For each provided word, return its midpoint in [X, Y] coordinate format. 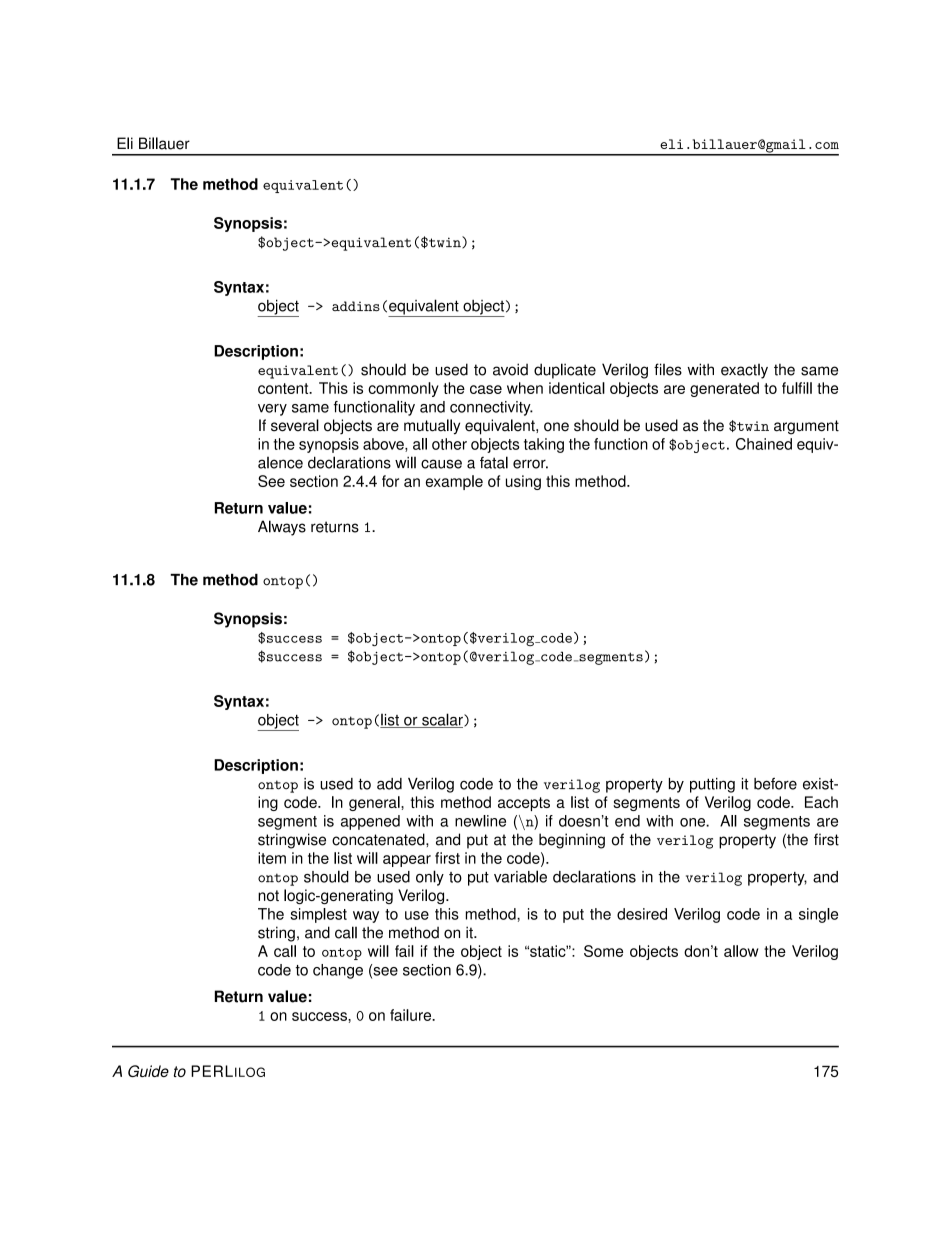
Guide [148, 1071]
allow [741, 951]
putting [712, 785]
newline [480, 821]
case [486, 389]
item [272, 858]
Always [282, 528]
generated [724, 389]
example [454, 482]
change [338, 971]
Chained [764, 444]
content [284, 388]
